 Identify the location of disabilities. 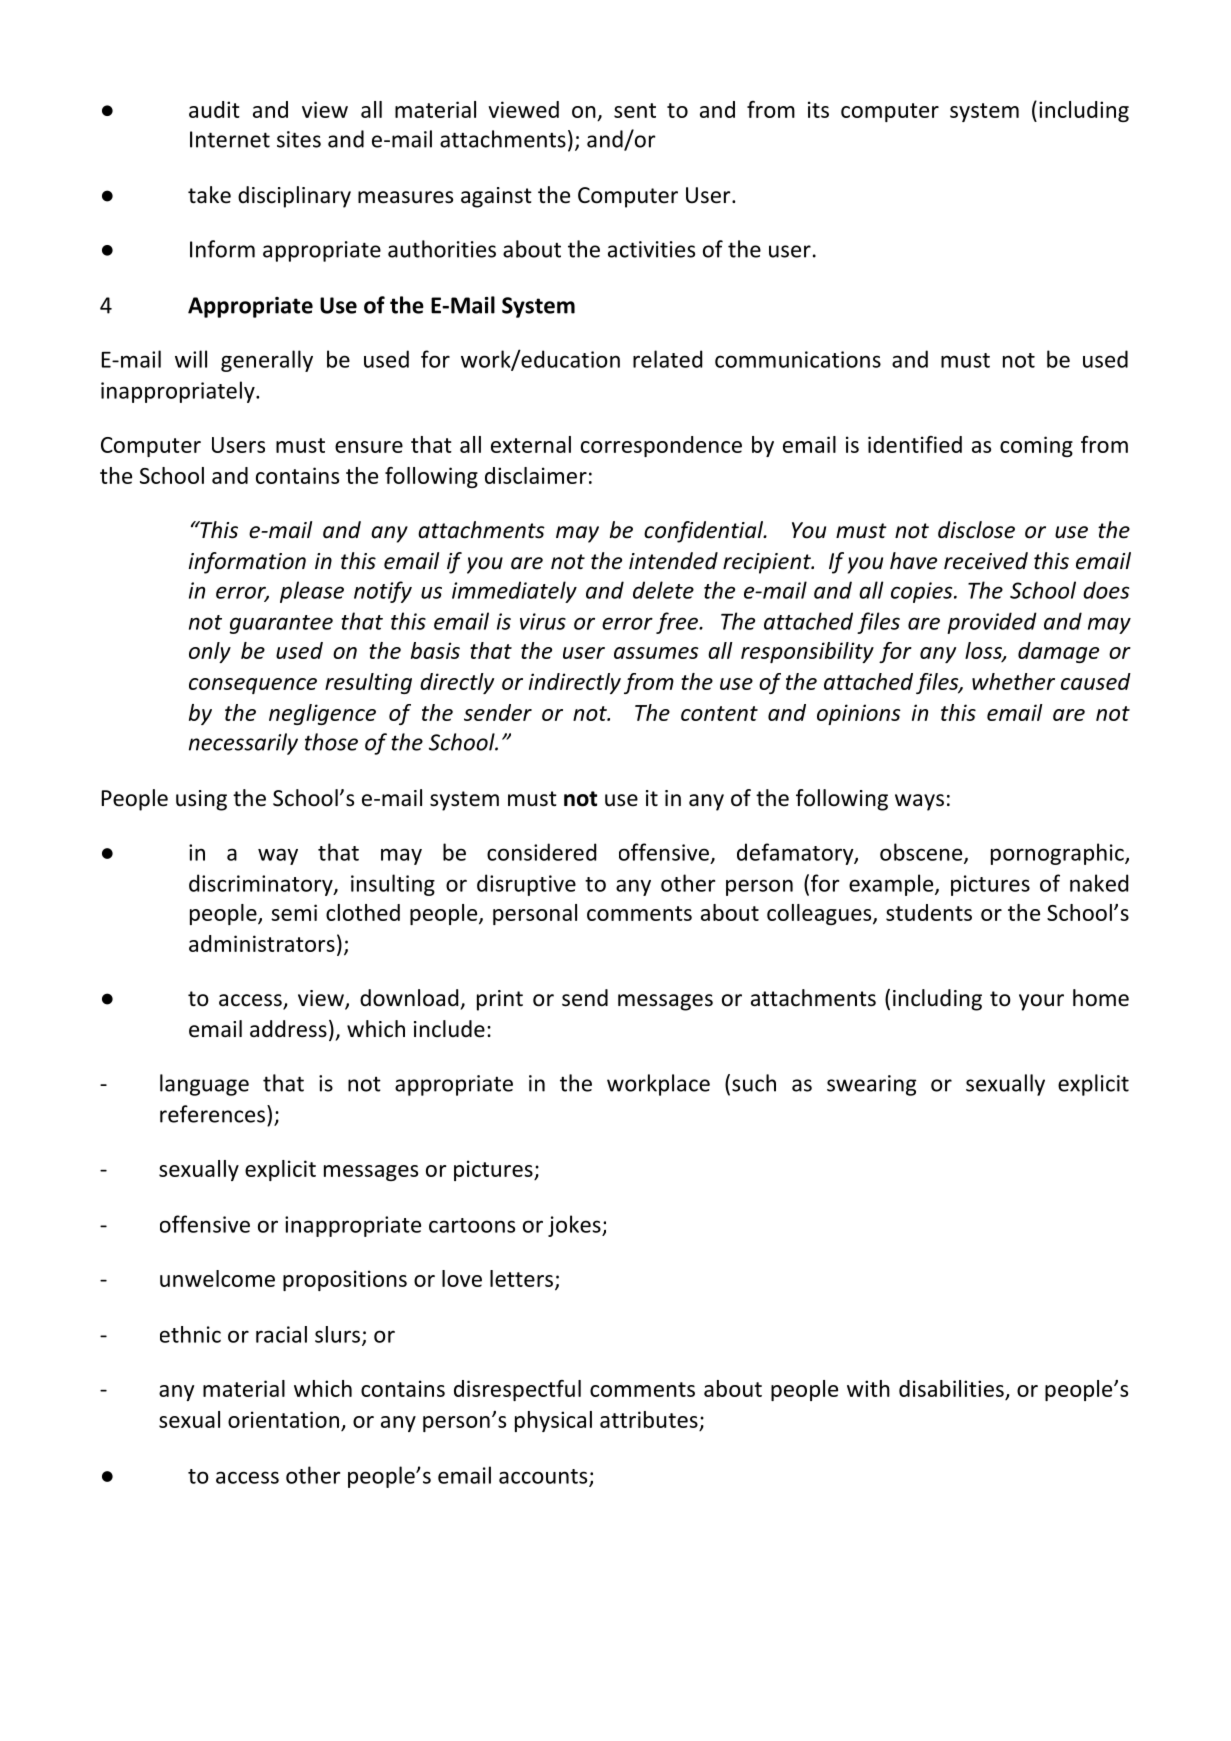
(951, 1388).
